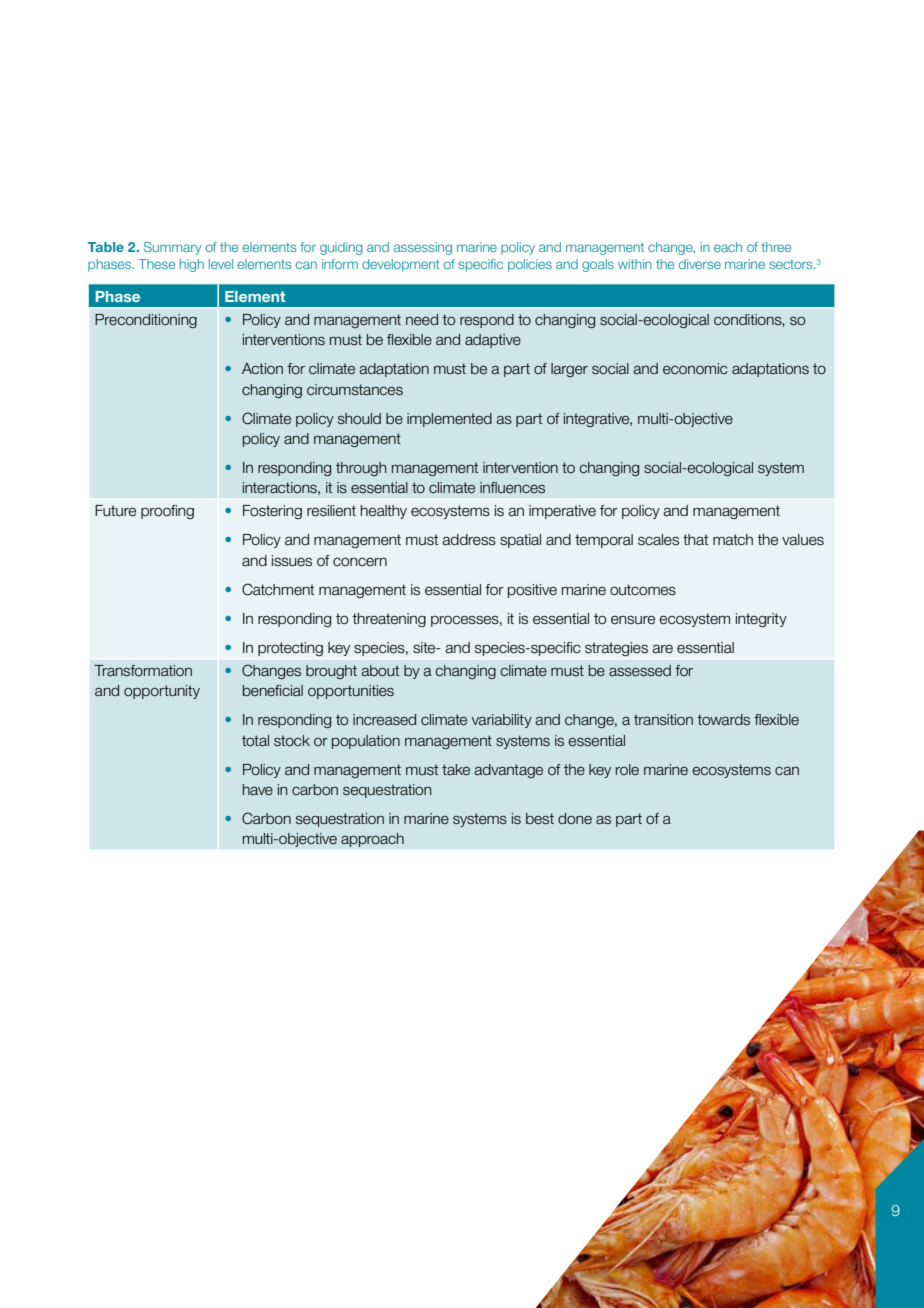  What do you see at coordinates (423, 248) in the document?
I see `assessing` at bounding box center [423, 248].
